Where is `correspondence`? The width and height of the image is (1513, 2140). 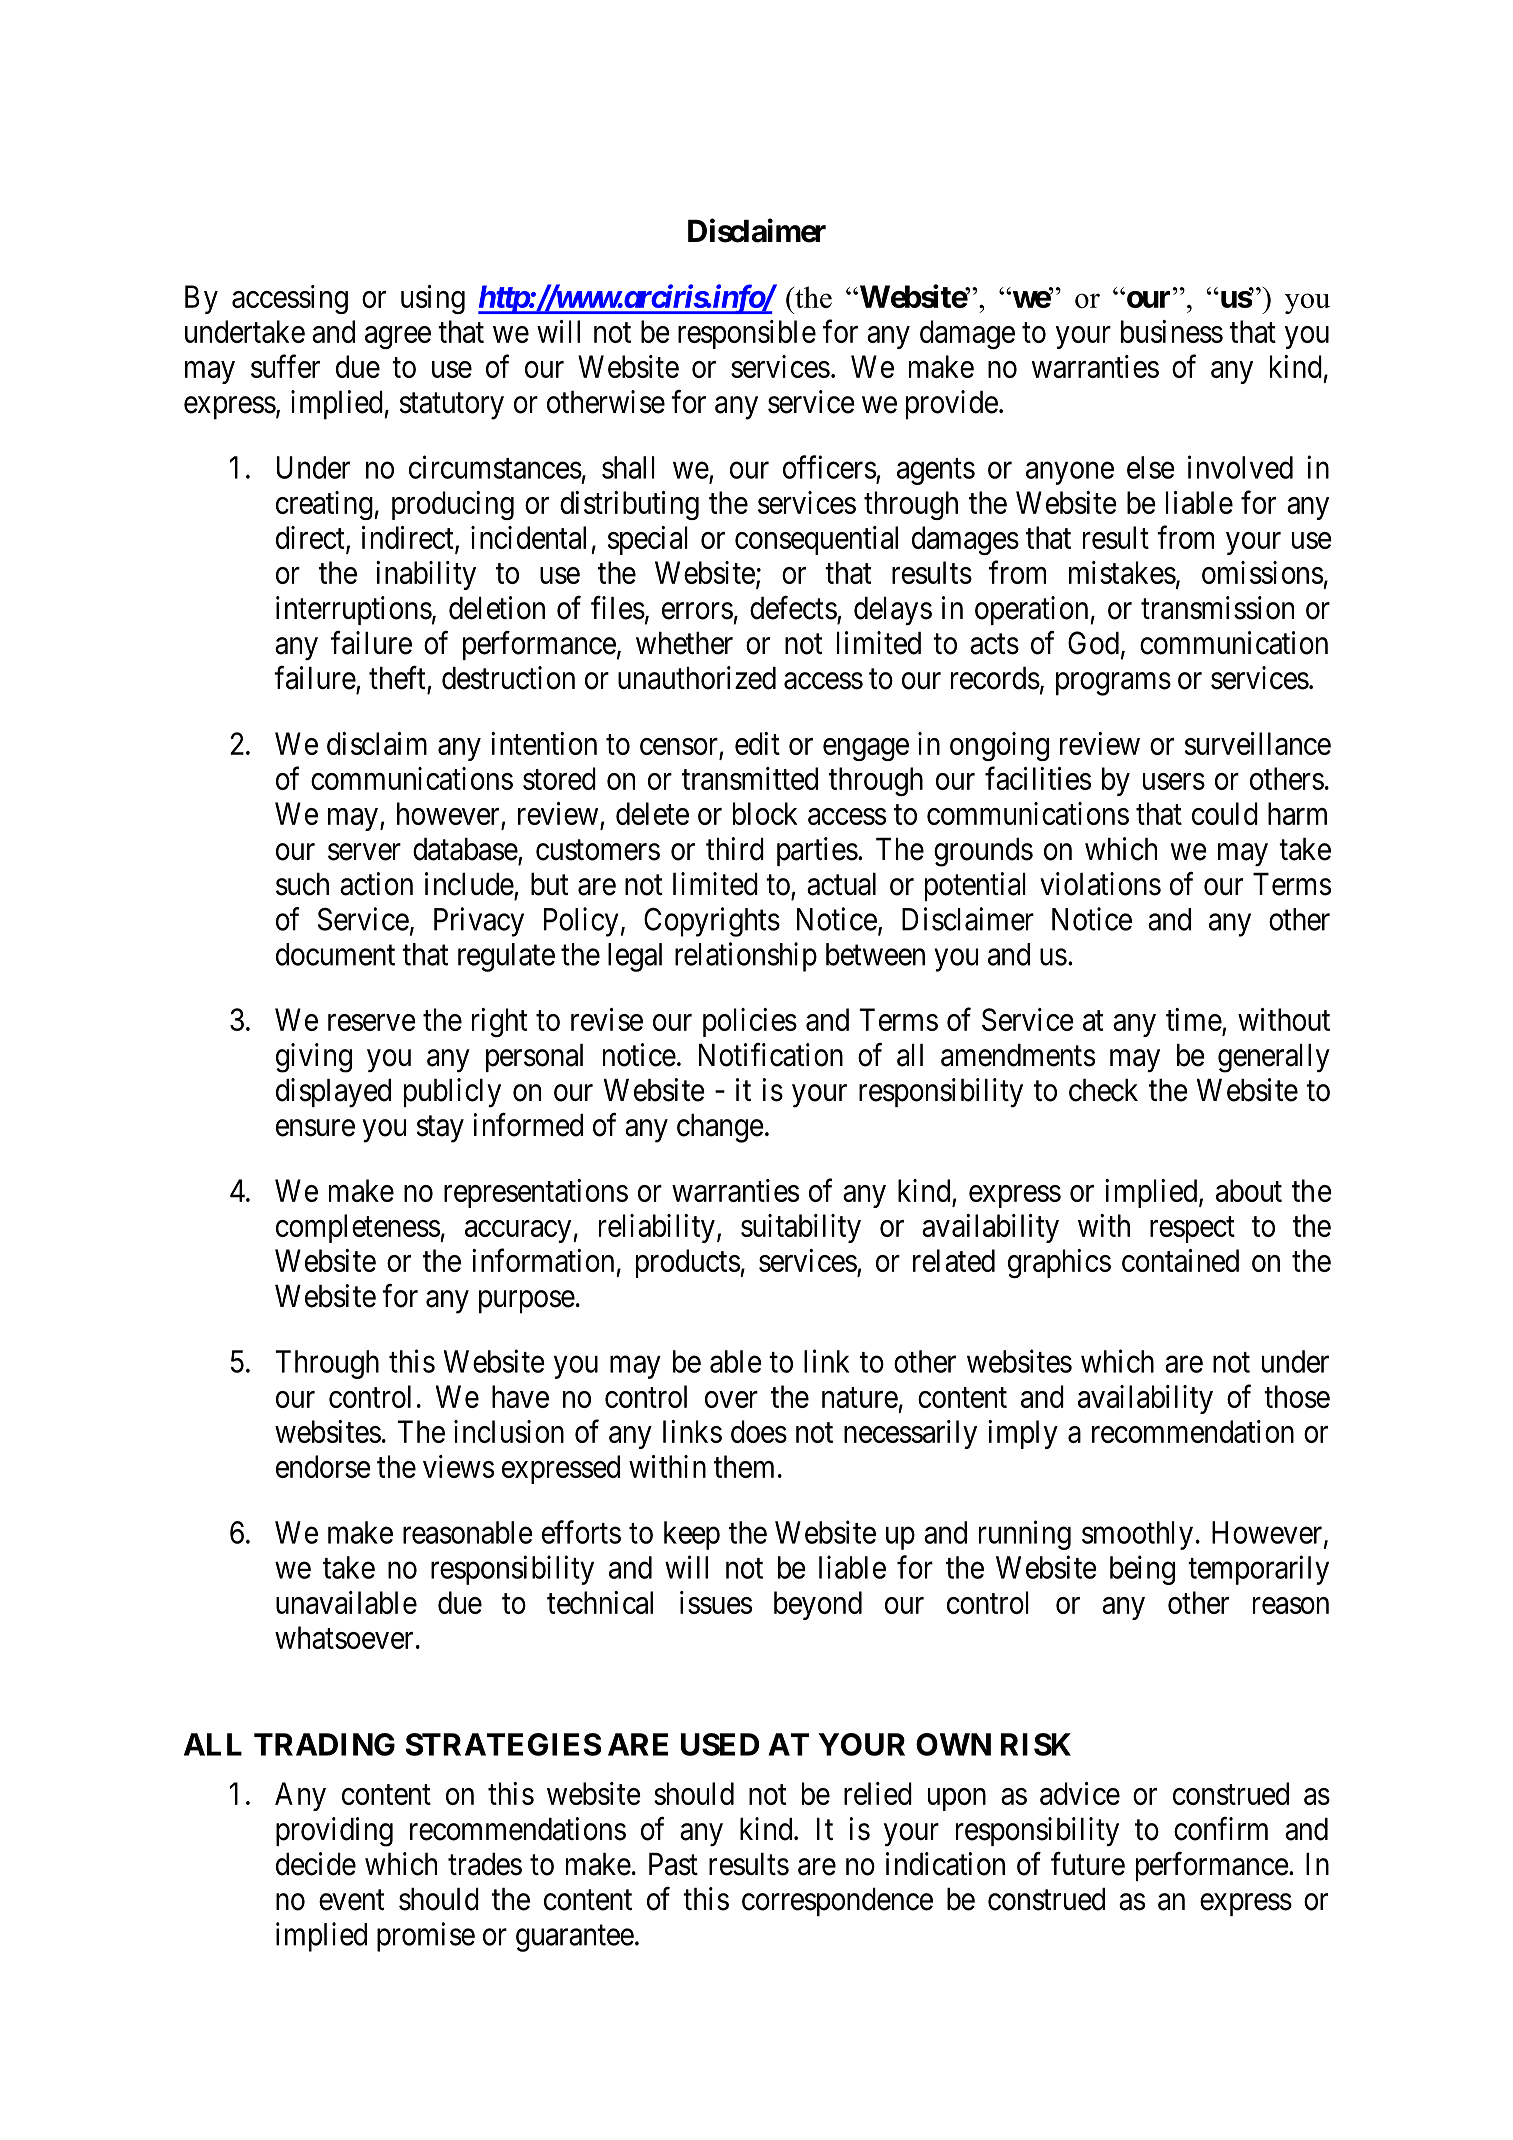 correspondence is located at coordinates (837, 1902).
